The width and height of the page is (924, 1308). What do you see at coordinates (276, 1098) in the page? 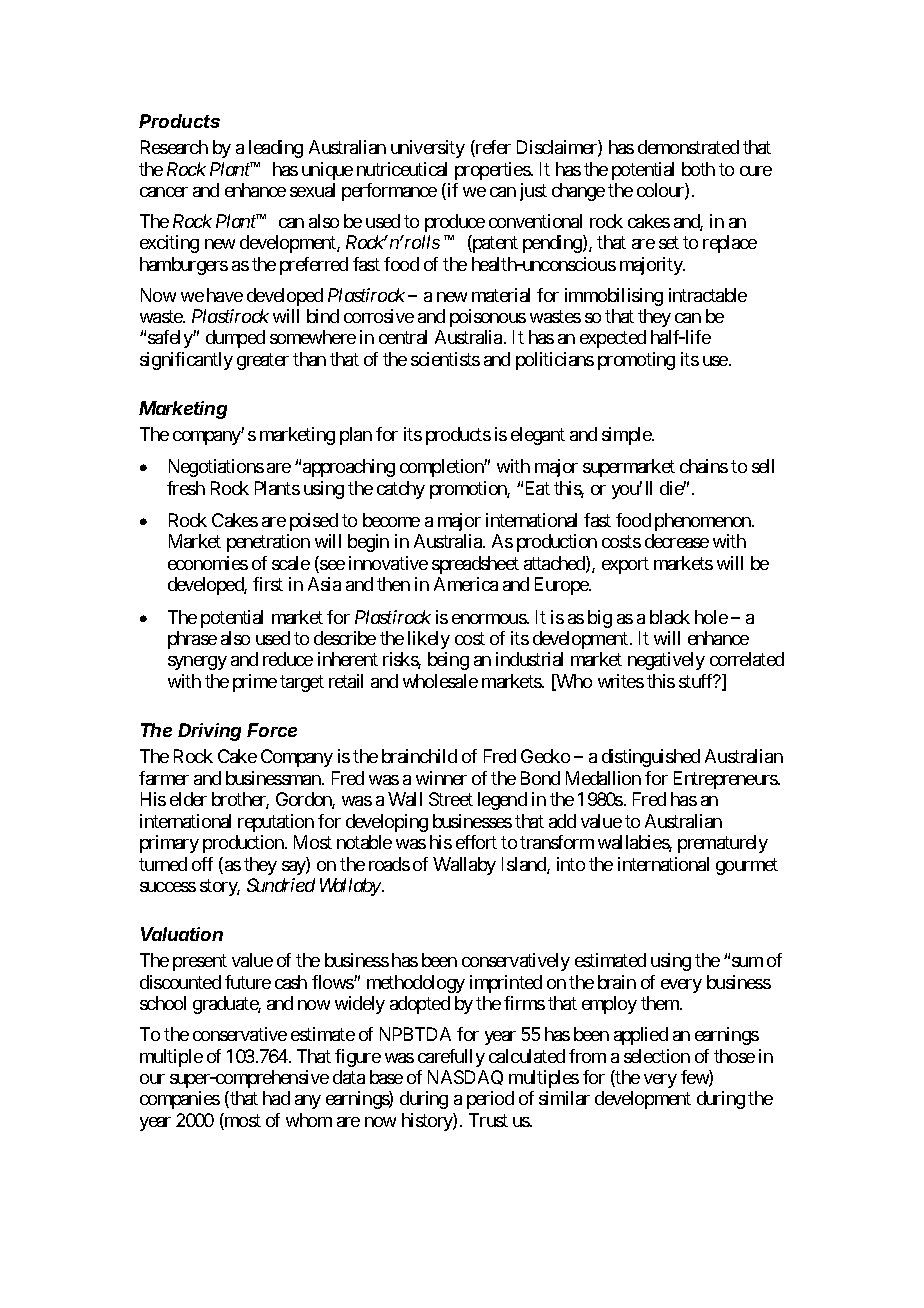
I see `had` at bounding box center [276, 1098].
